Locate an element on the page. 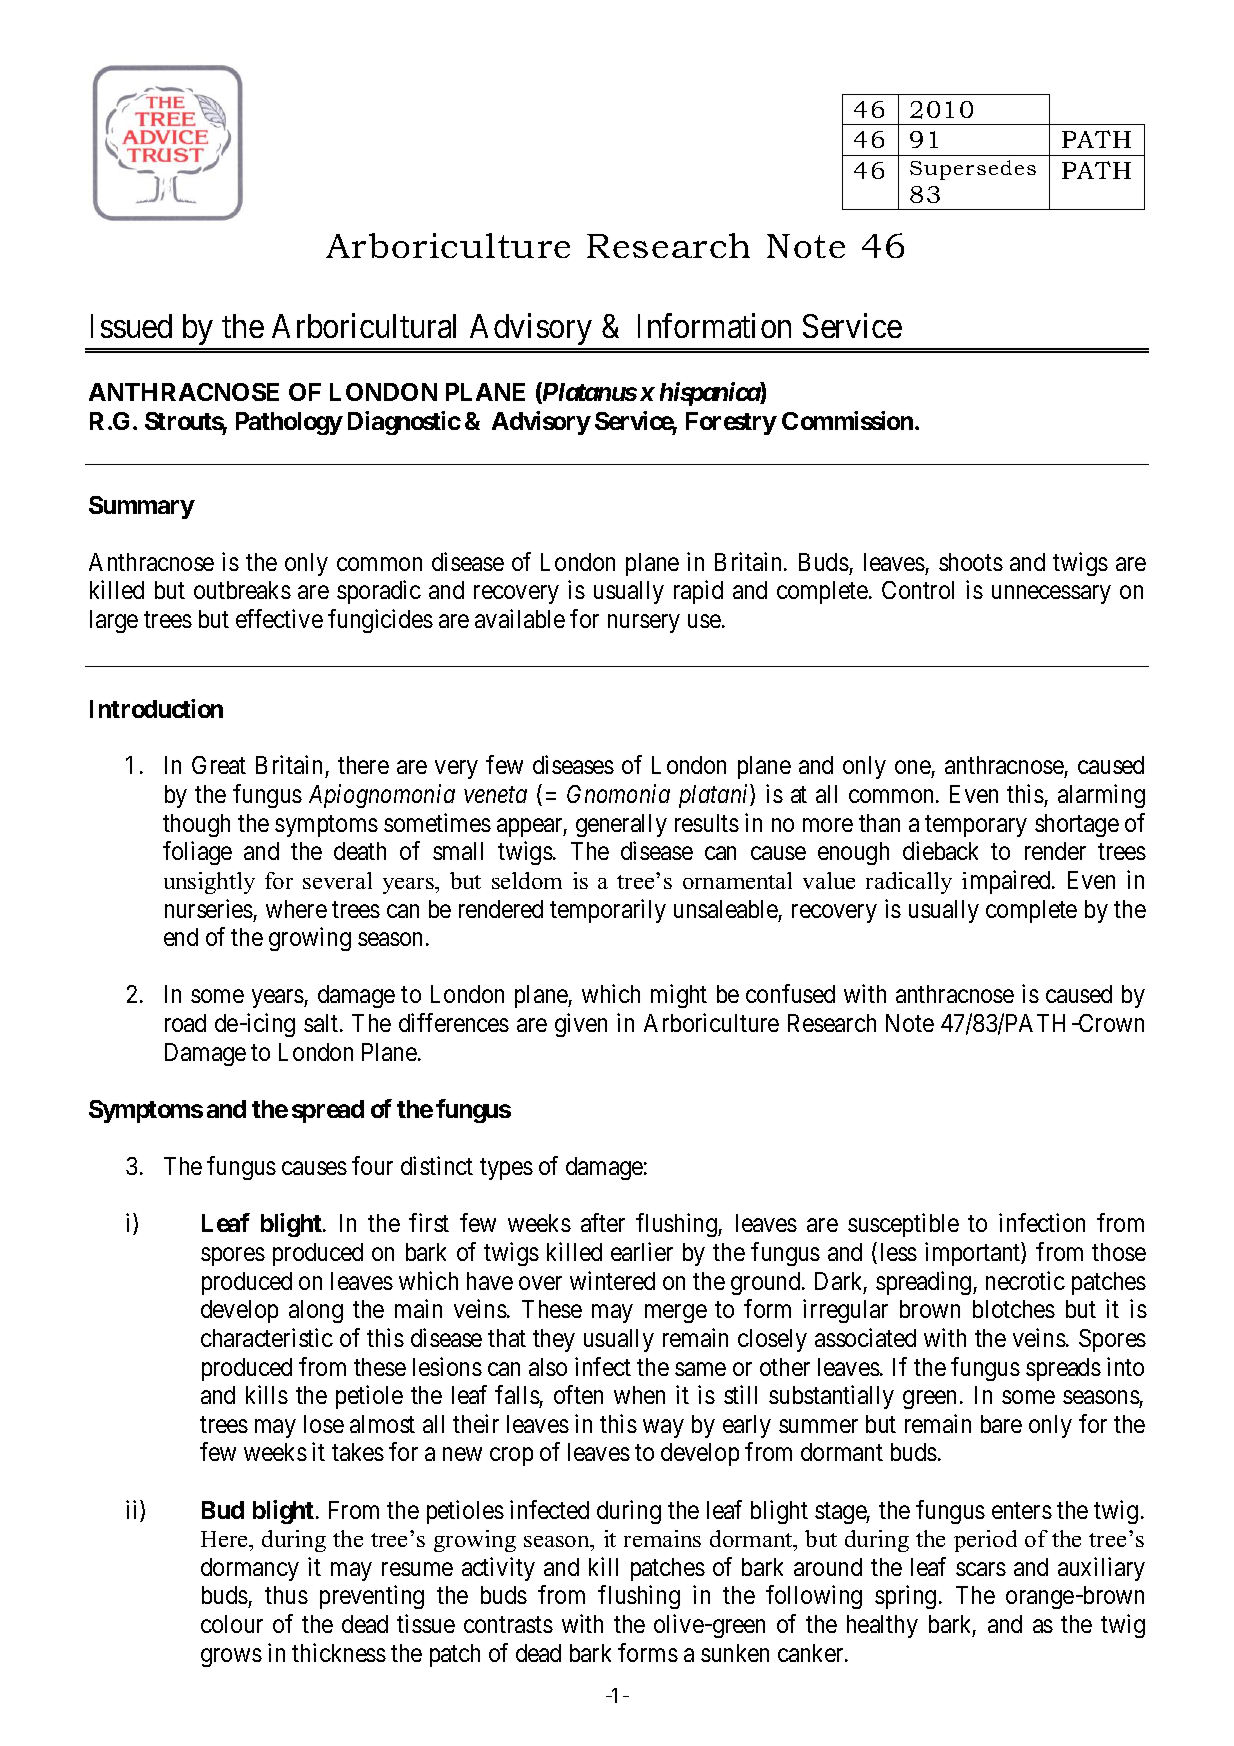 This image has height=1746, width=1234. scars is located at coordinates (981, 1569).
